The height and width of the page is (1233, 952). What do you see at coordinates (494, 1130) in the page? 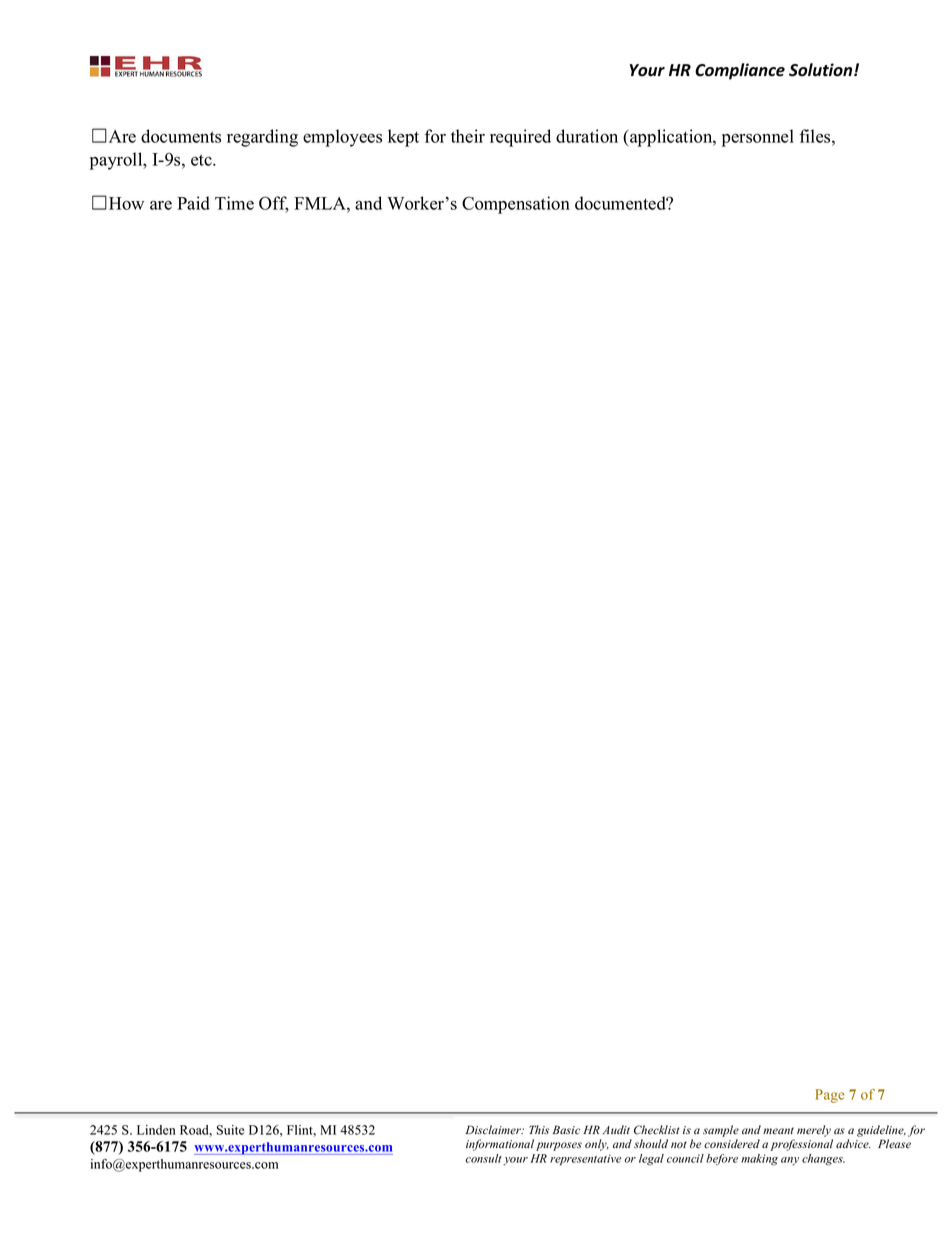
I see `Disclaimer` at bounding box center [494, 1130].
